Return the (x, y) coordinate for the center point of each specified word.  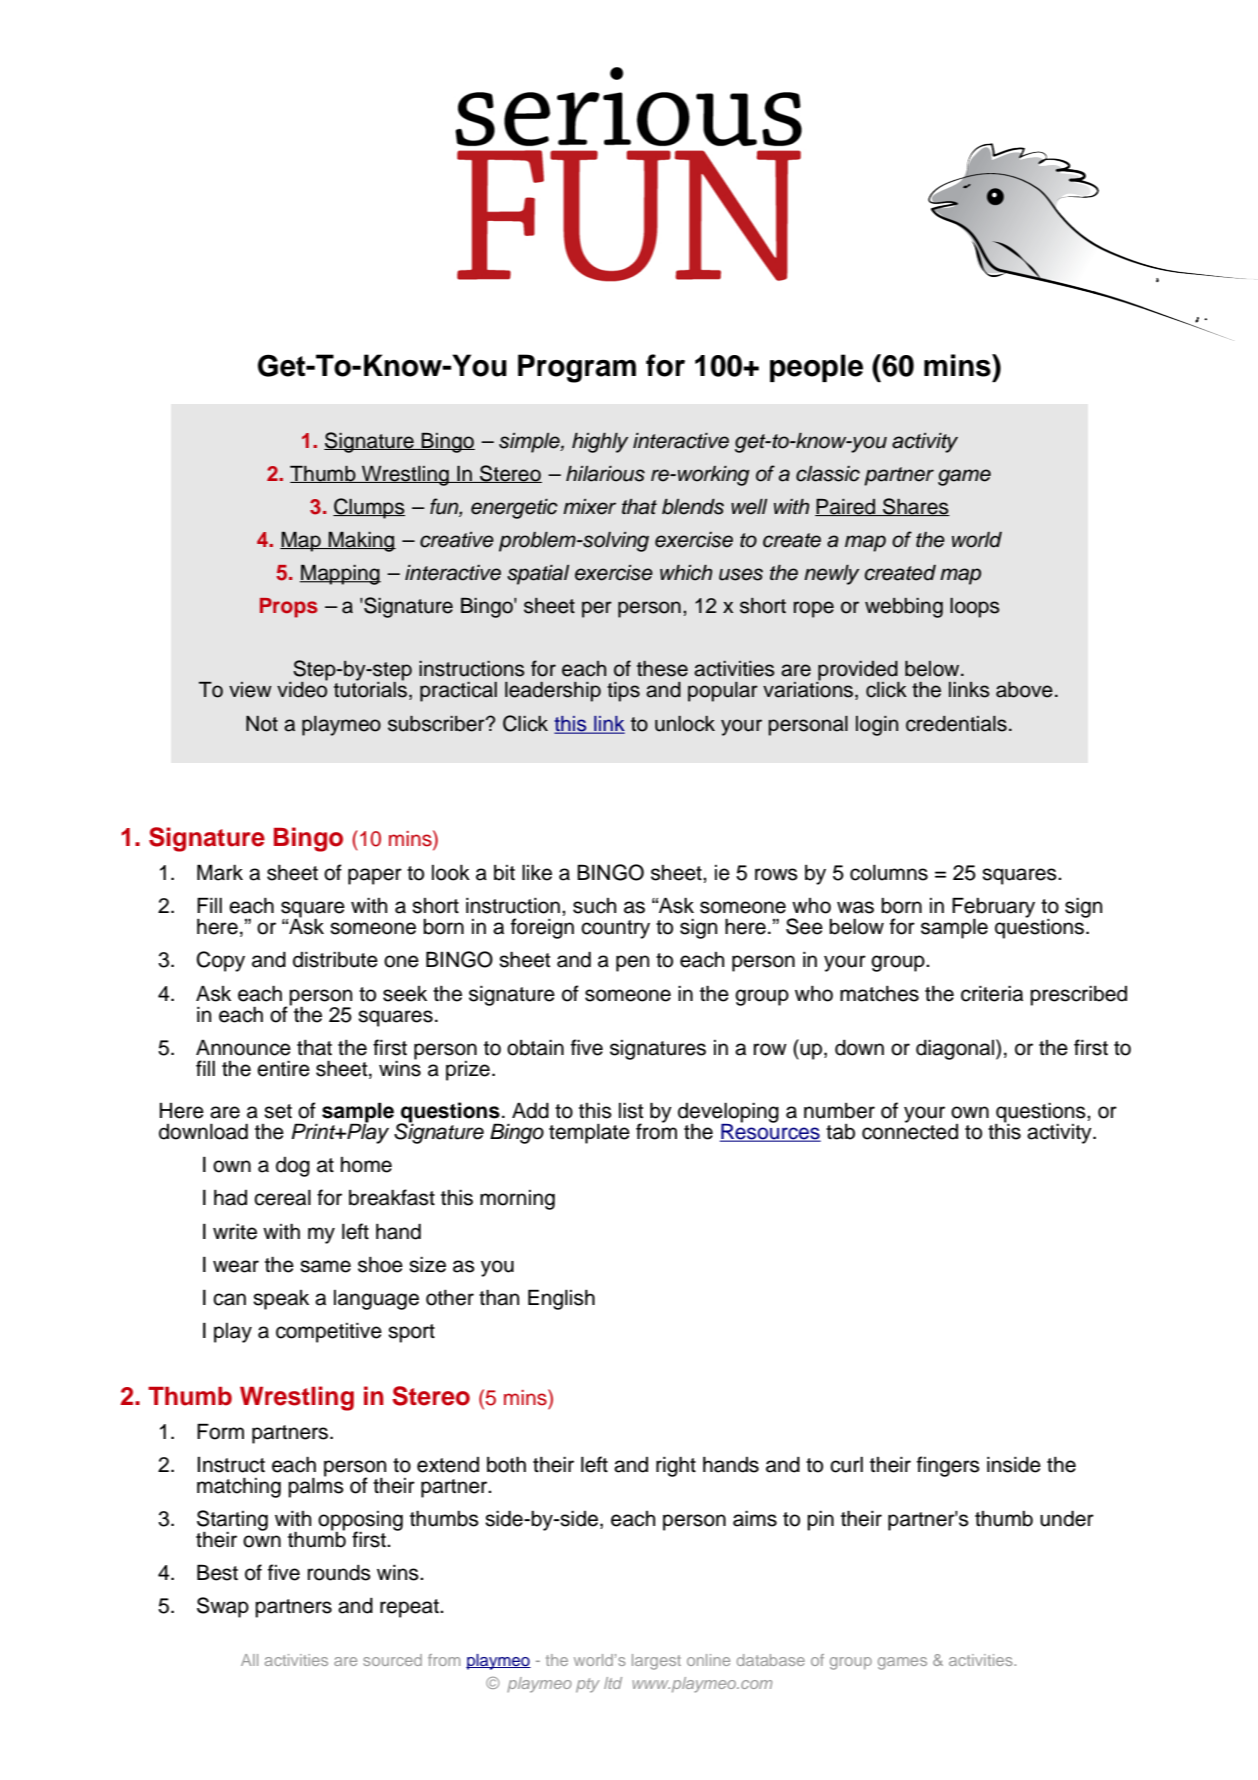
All (249, 1660)
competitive (329, 1333)
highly (600, 443)
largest (656, 1662)
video (302, 689)
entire (283, 1069)
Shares (915, 507)
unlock (685, 724)
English (561, 1299)
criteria (992, 994)
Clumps (369, 508)
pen (632, 963)
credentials (956, 724)
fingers (948, 1466)
